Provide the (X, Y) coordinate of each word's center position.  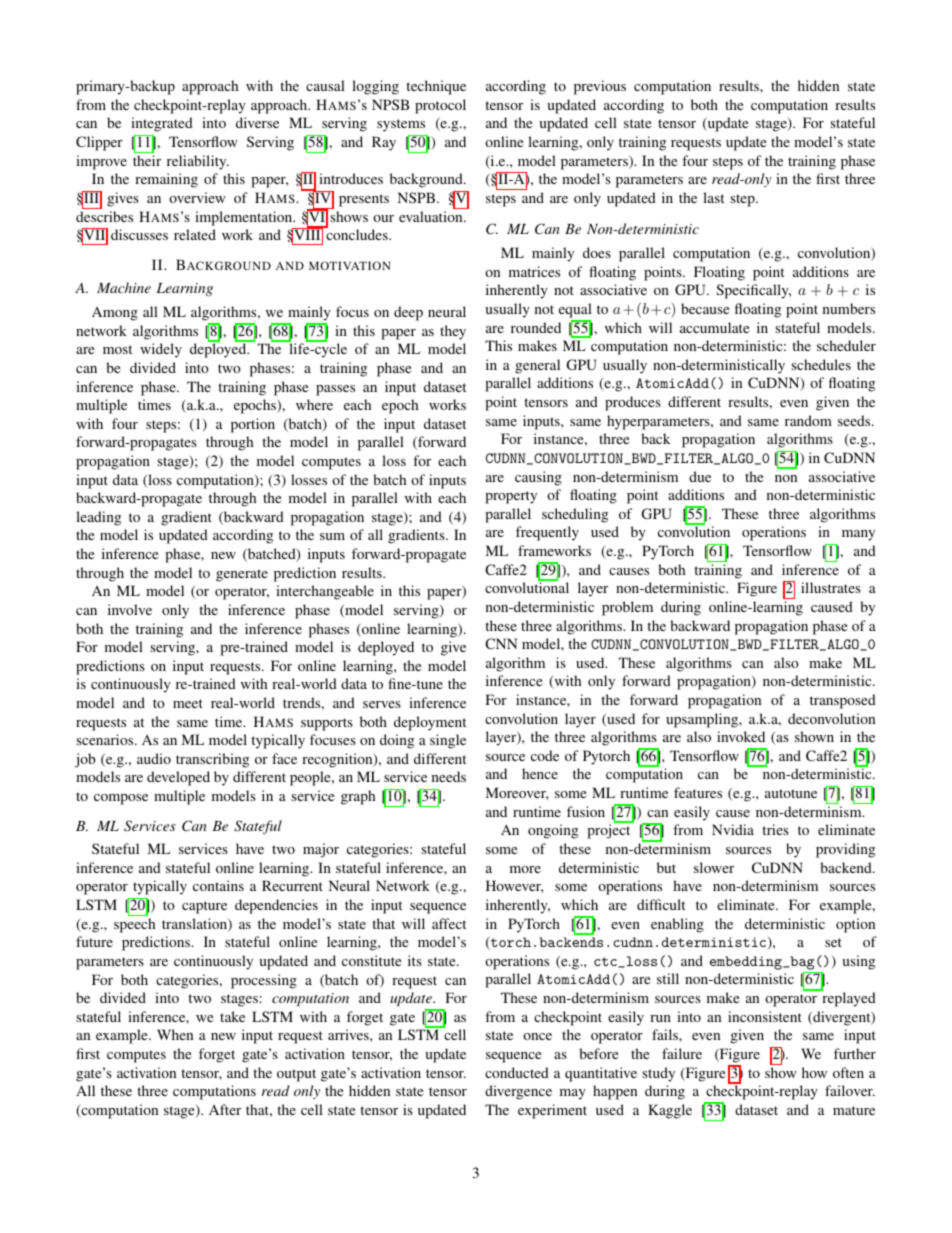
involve (130, 609)
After (225, 1109)
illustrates (831, 587)
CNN (501, 643)
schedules (821, 364)
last (713, 197)
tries (775, 829)
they (453, 332)
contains (218, 885)
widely (161, 350)
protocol (440, 106)
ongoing (553, 831)
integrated (162, 124)
